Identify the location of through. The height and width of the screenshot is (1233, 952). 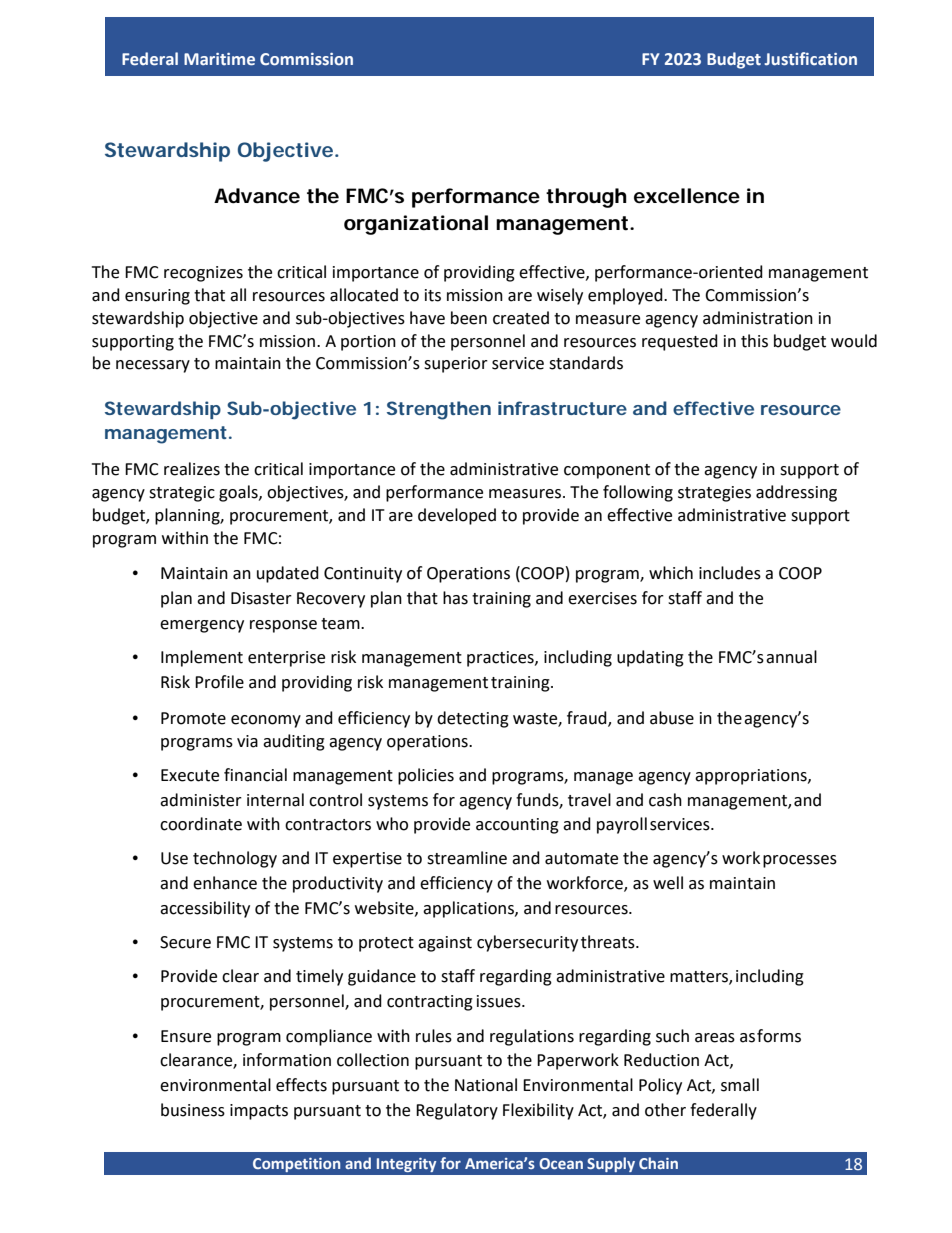
(586, 198).
